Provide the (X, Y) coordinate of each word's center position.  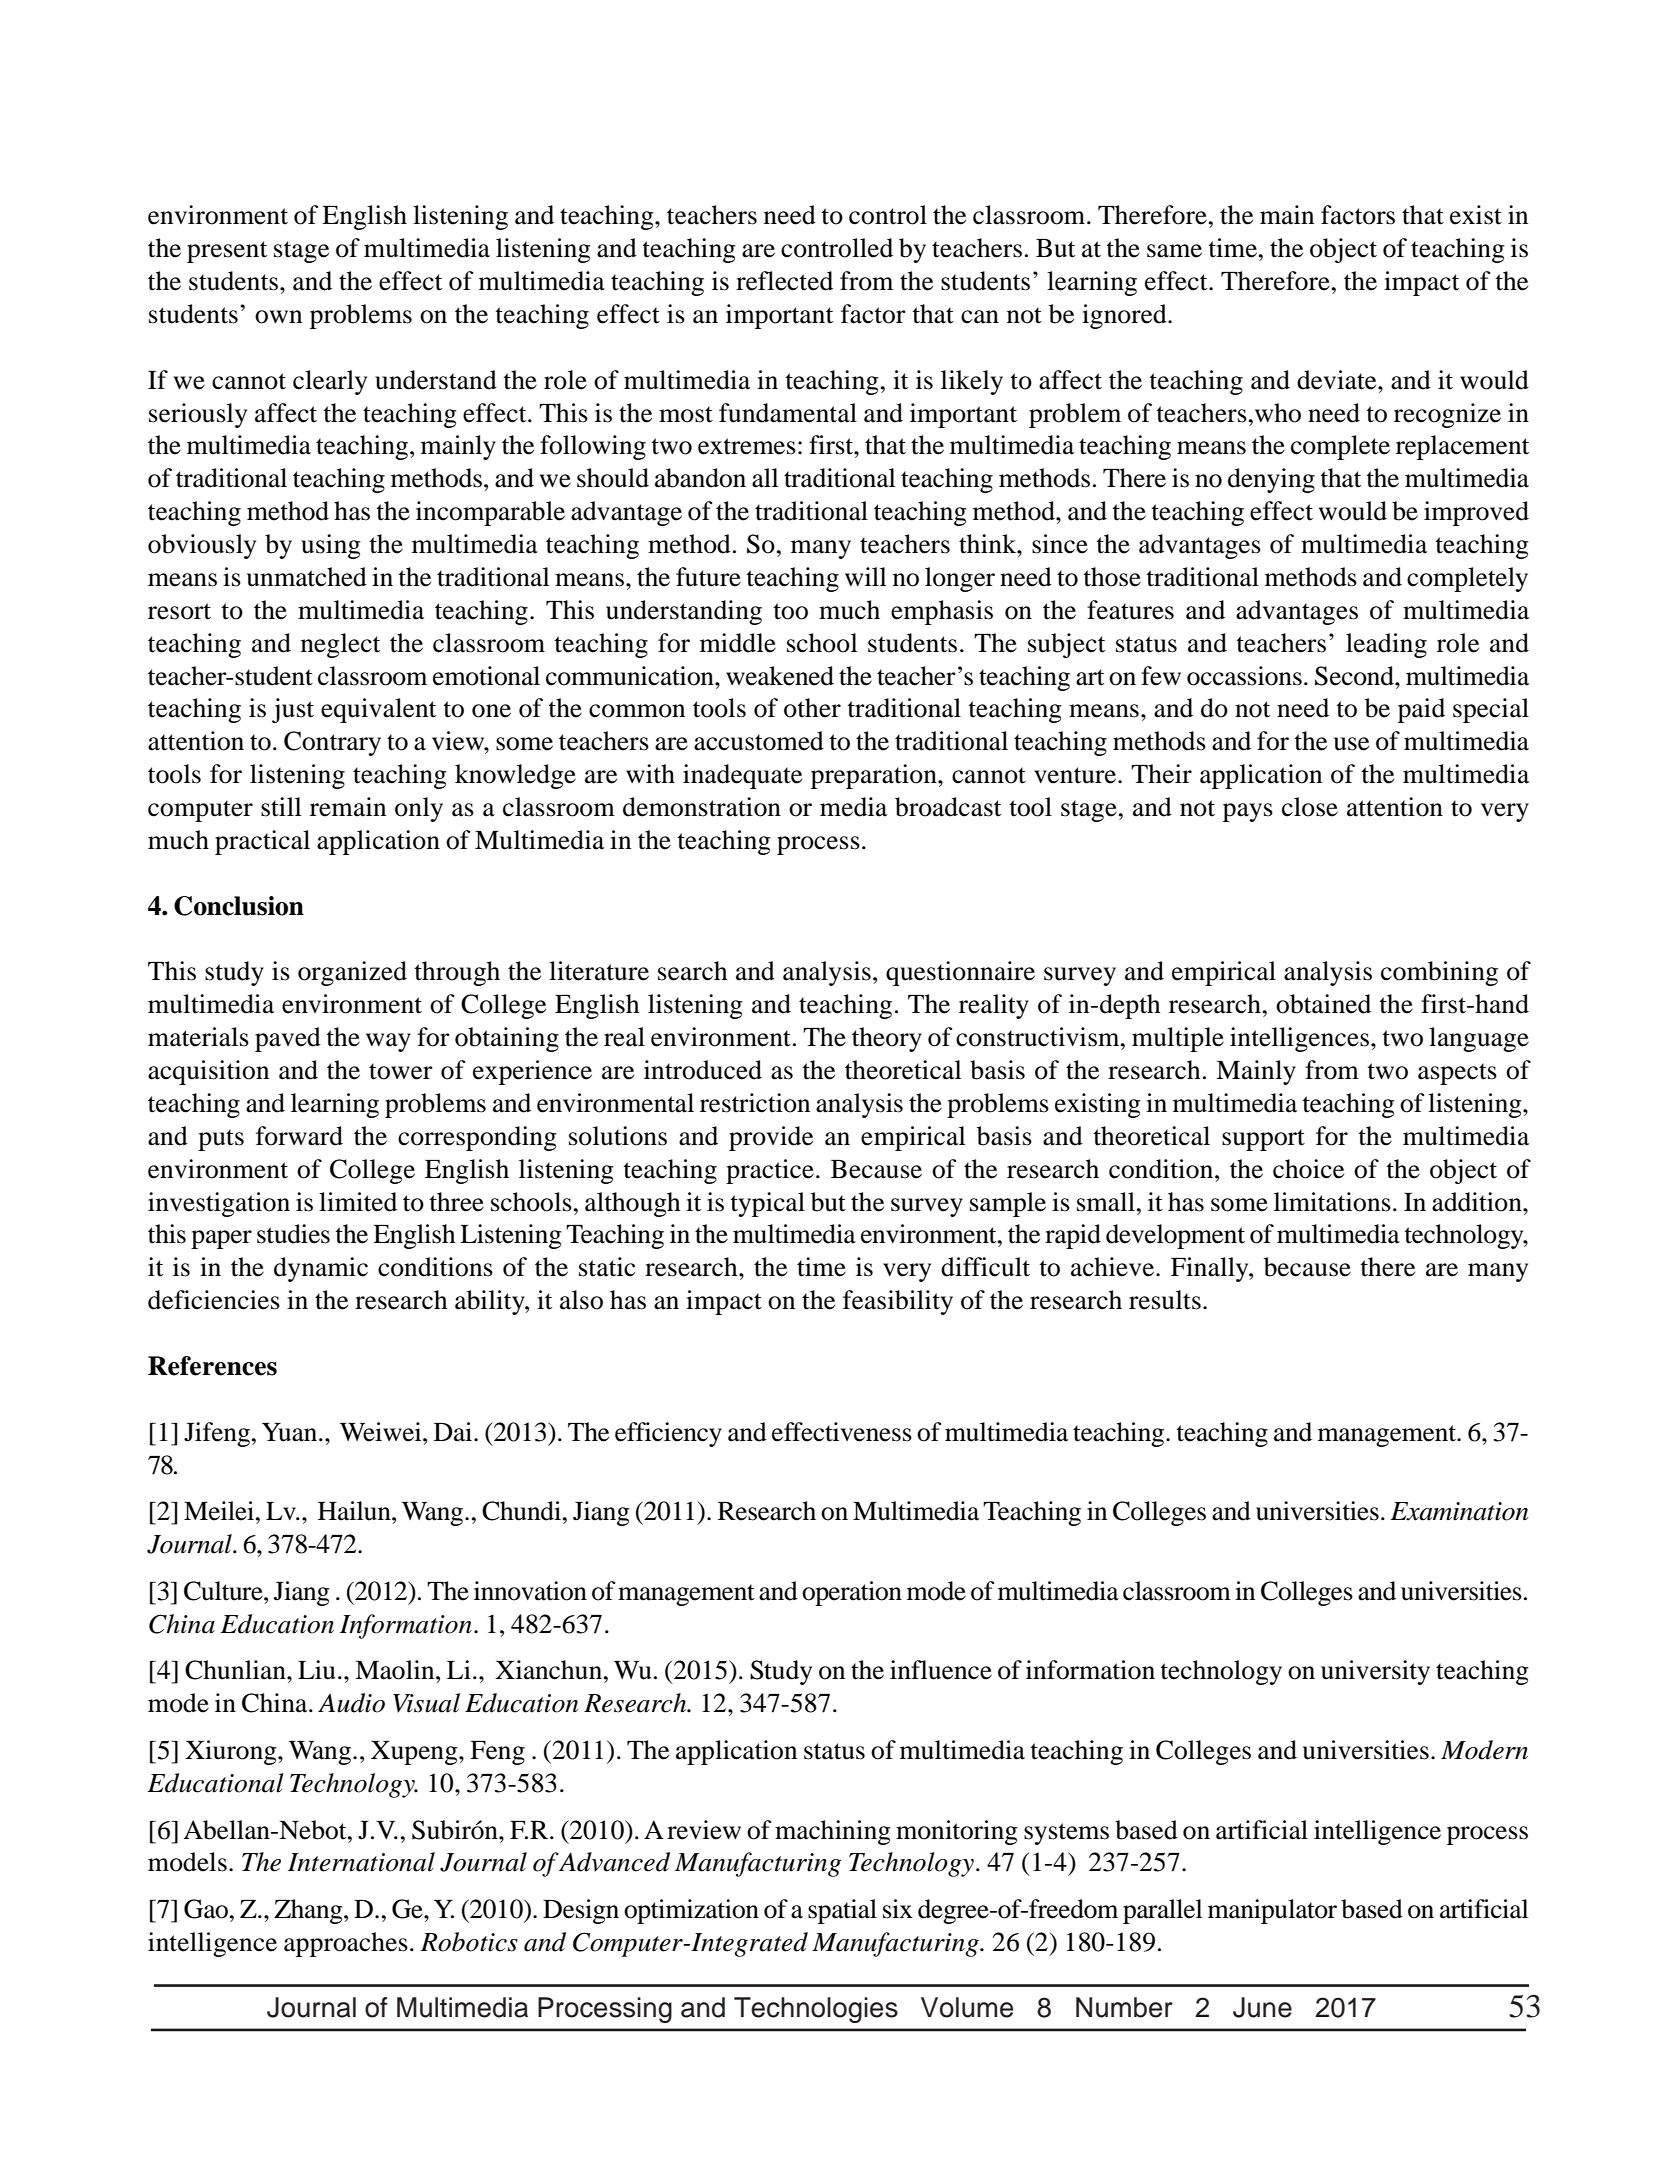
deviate (1338, 380)
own (278, 317)
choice (1308, 1169)
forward (299, 1136)
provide (771, 1138)
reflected (784, 281)
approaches (346, 1944)
